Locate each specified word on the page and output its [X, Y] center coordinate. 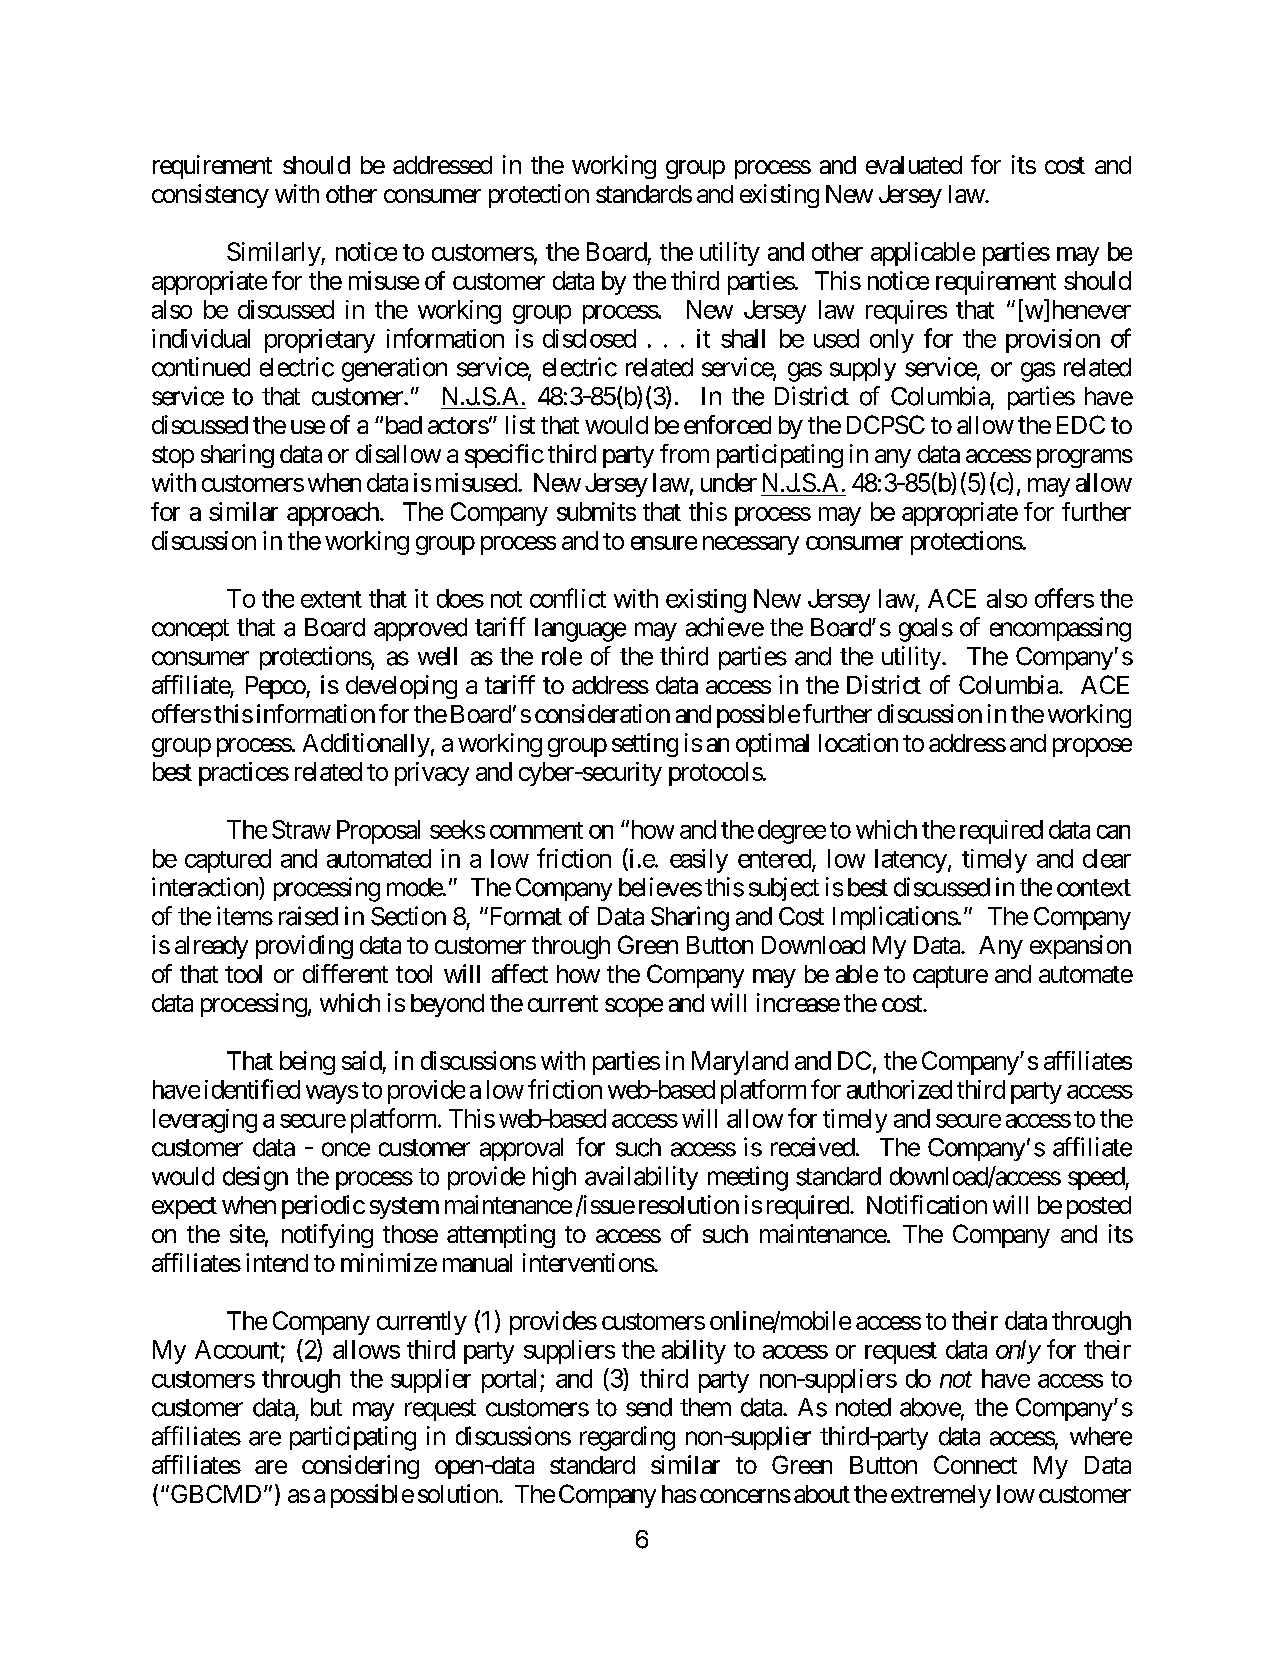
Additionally [366, 745]
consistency [210, 196]
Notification [927, 1204]
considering [360, 1467]
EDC [1081, 424]
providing [304, 947]
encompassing [1060, 629]
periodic [323, 1207]
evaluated [914, 165]
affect [520, 973]
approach [333, 514]
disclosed [589, 338]
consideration [602, 713]
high [554, 1178]
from [684, 453]
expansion [1080, 947]
